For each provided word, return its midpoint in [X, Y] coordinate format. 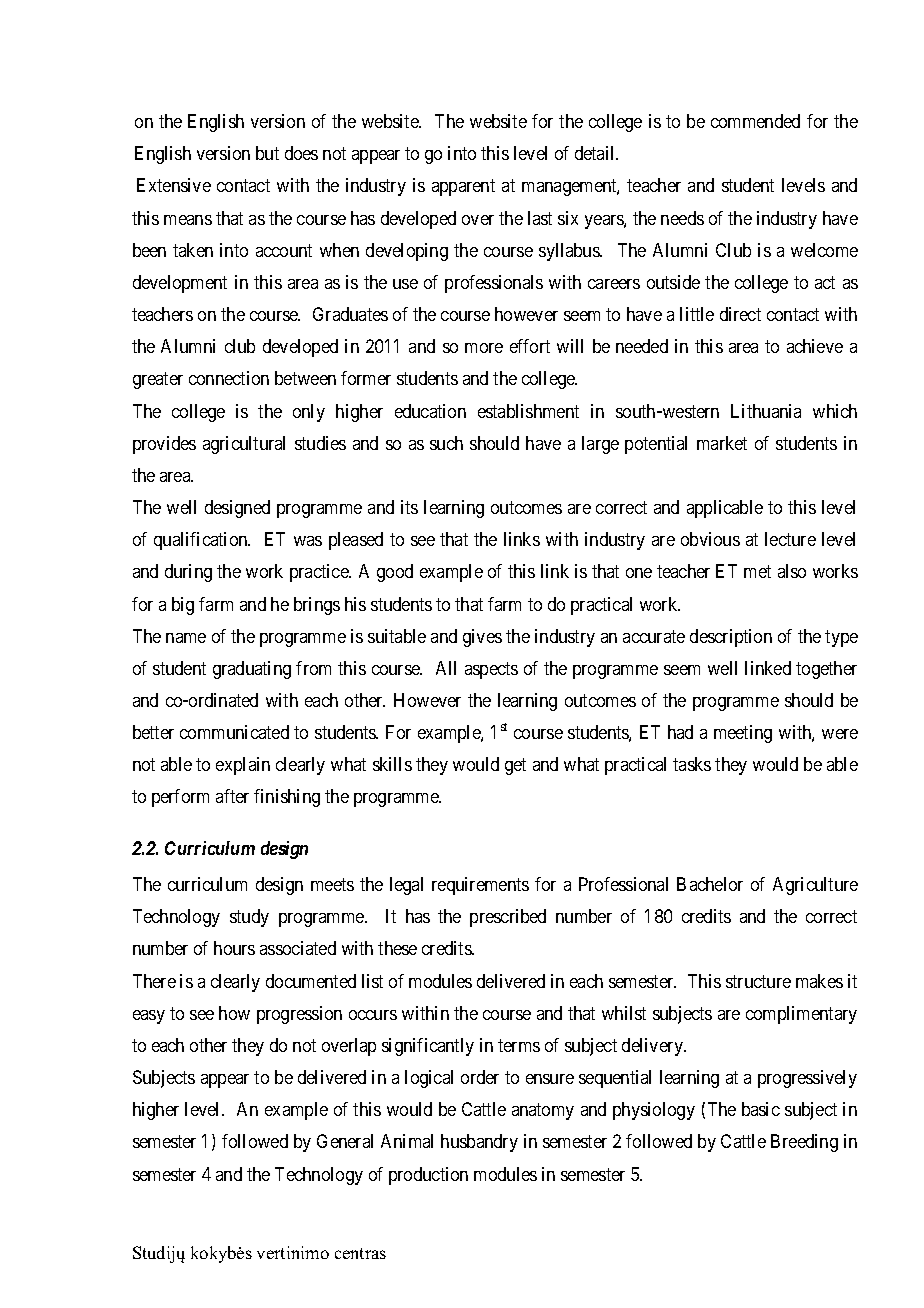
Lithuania [766, 411]
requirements [480, 886]
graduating [252, 670]
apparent [463, 188]
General [345, 1141]
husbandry [479, 1143]
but [267, 153]
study [249, 918]
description [731, 638]
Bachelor [710, 884]
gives [482, 638]
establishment [528, 411]
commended [755, 121]
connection [229, 378]
